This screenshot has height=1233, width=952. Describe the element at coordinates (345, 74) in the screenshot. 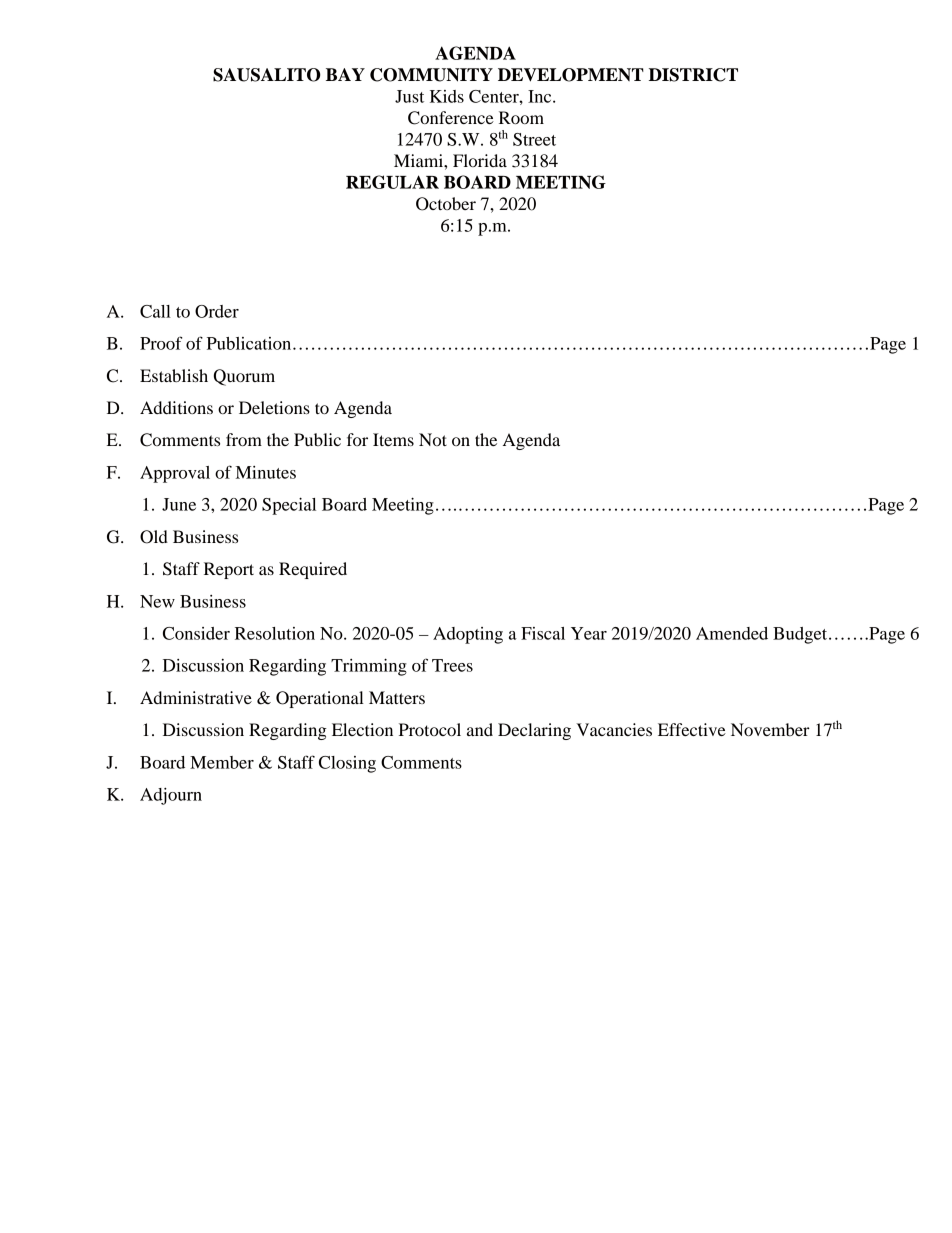

I see `BAY` at that location.
